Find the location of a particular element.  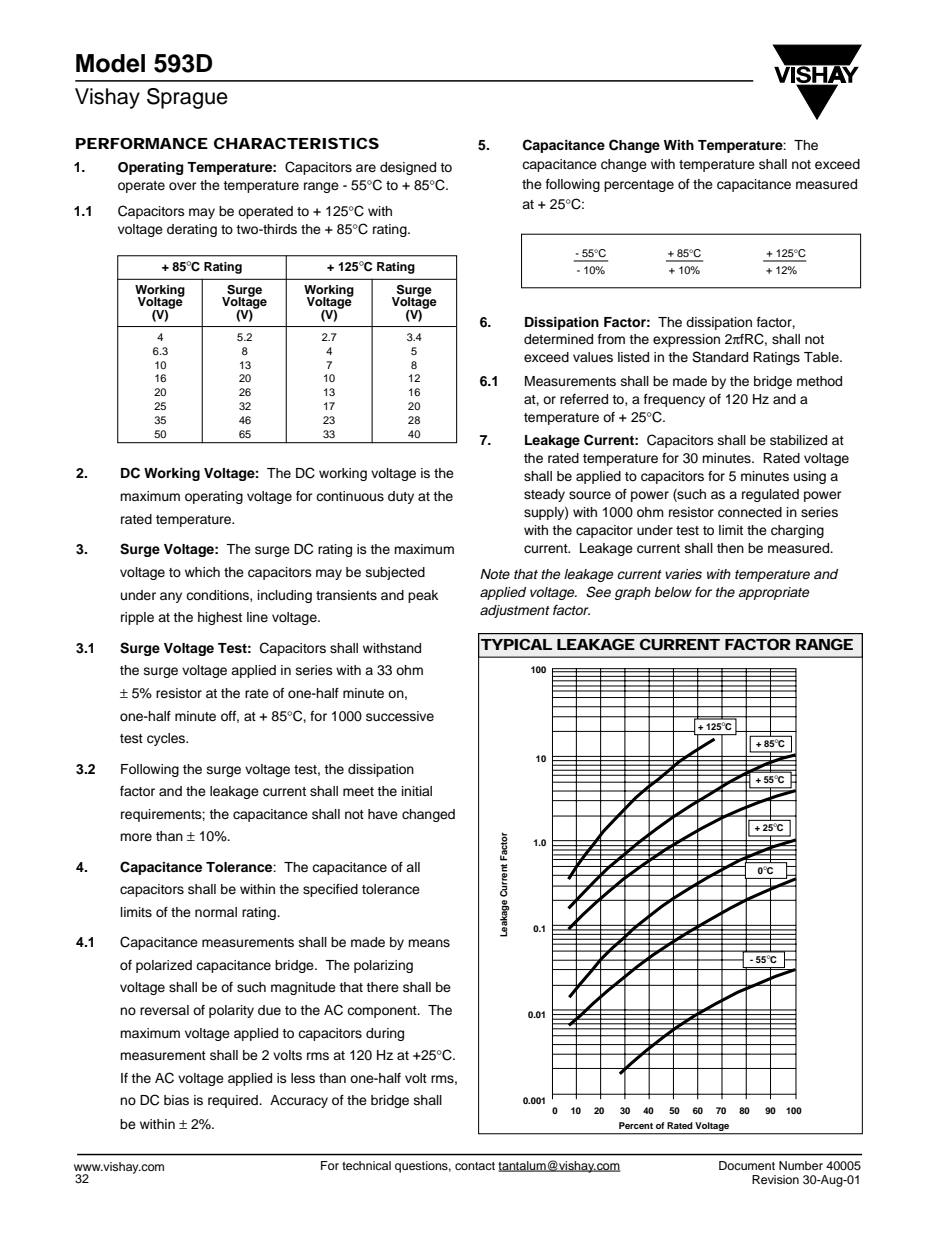

Sprague is located at coordinates (187, 98).
